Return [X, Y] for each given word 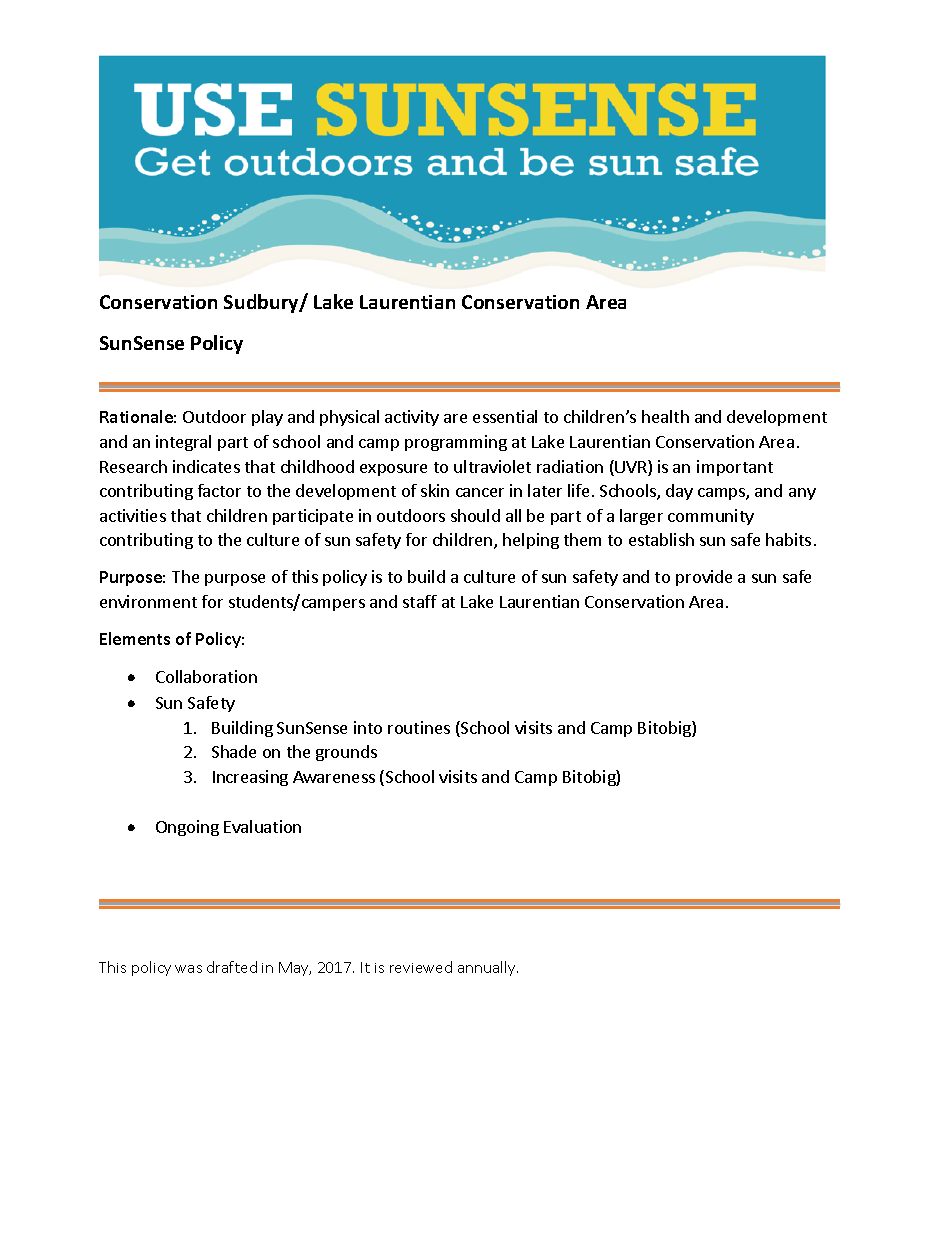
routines [419, 727]
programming [456, 443]
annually [488, 968]
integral [183, 443]
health [665, 416]
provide [704, 578]
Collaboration [206, 676]
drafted [232, 967]
